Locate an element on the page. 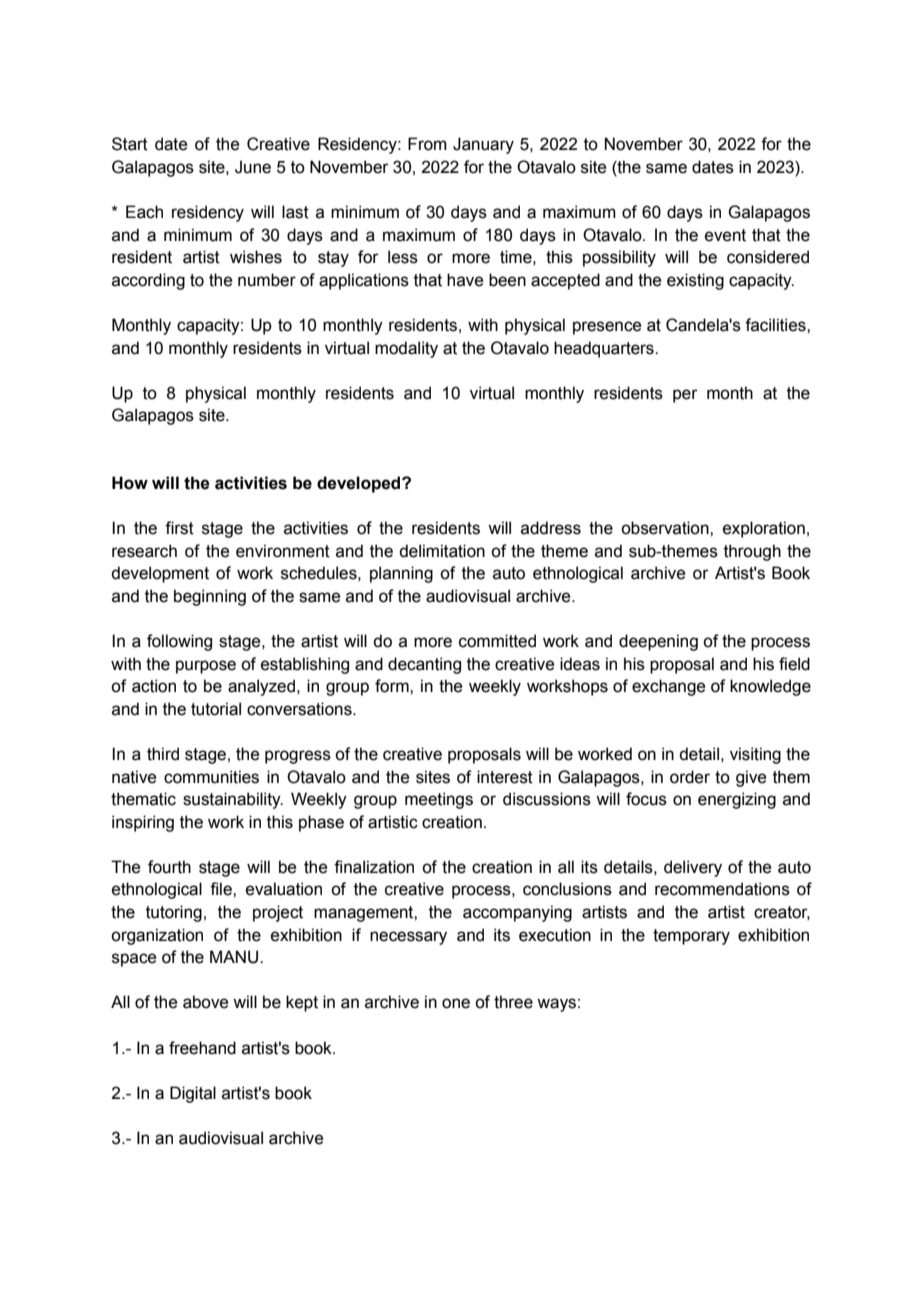 Image resolution: width=924 pixels, height=1307 pixels. June is located at coordinates (253, 167).
